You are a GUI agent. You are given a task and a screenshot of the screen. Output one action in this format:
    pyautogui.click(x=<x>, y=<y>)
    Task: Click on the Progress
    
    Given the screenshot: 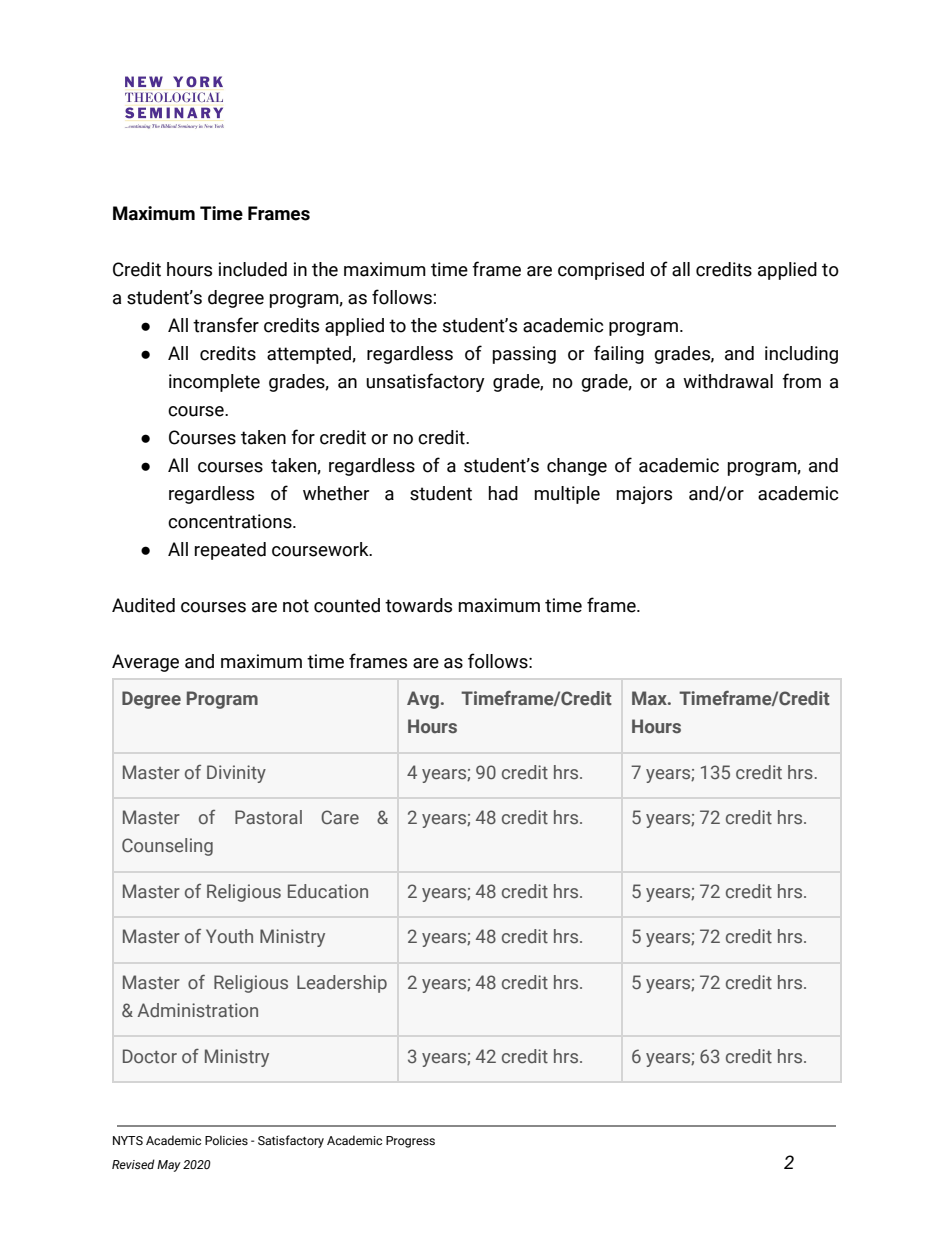 What is the action you would take?
    pyautogui.click(x=410, y=1142)
